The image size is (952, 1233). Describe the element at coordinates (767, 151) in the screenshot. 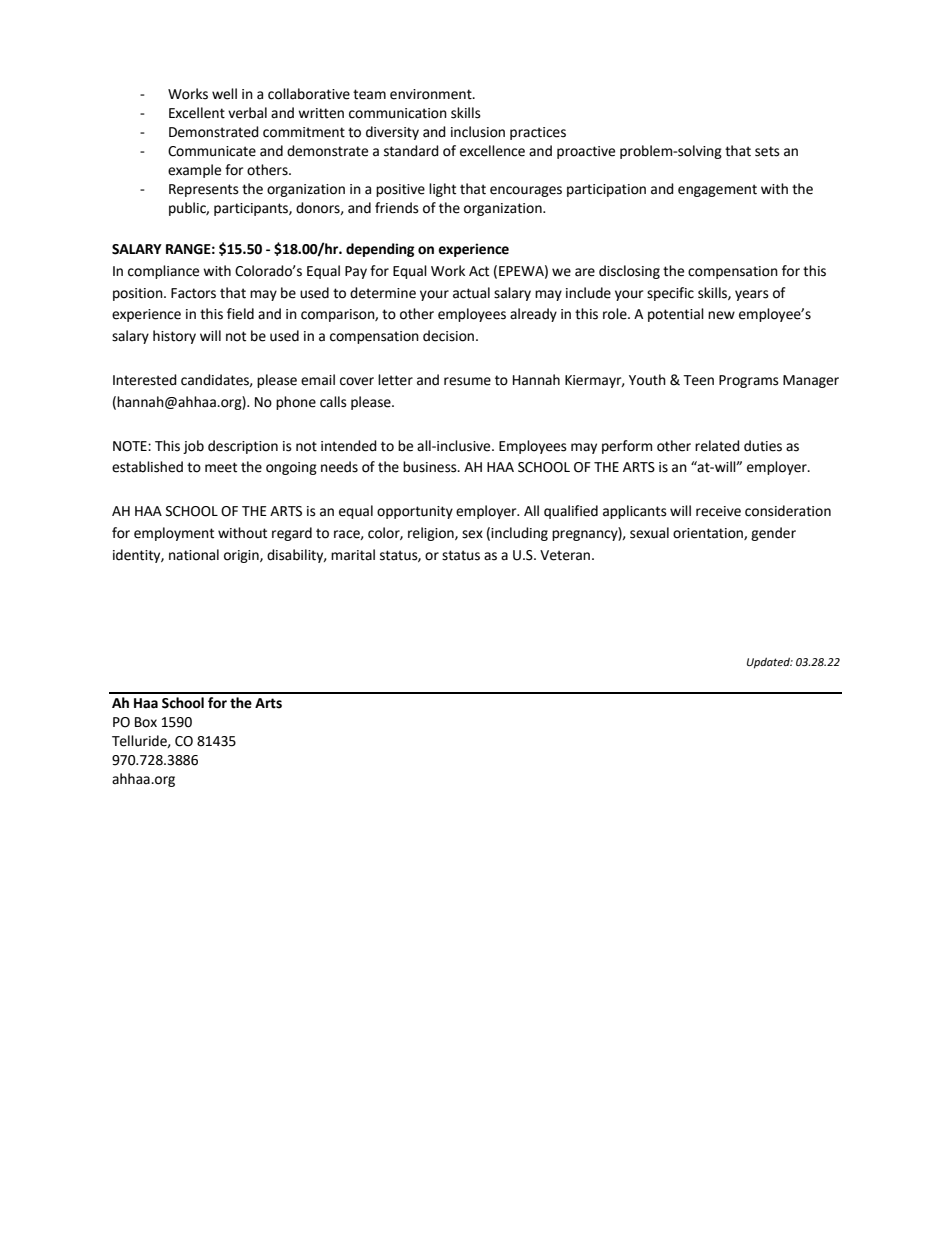

I see `sets` at that location.
